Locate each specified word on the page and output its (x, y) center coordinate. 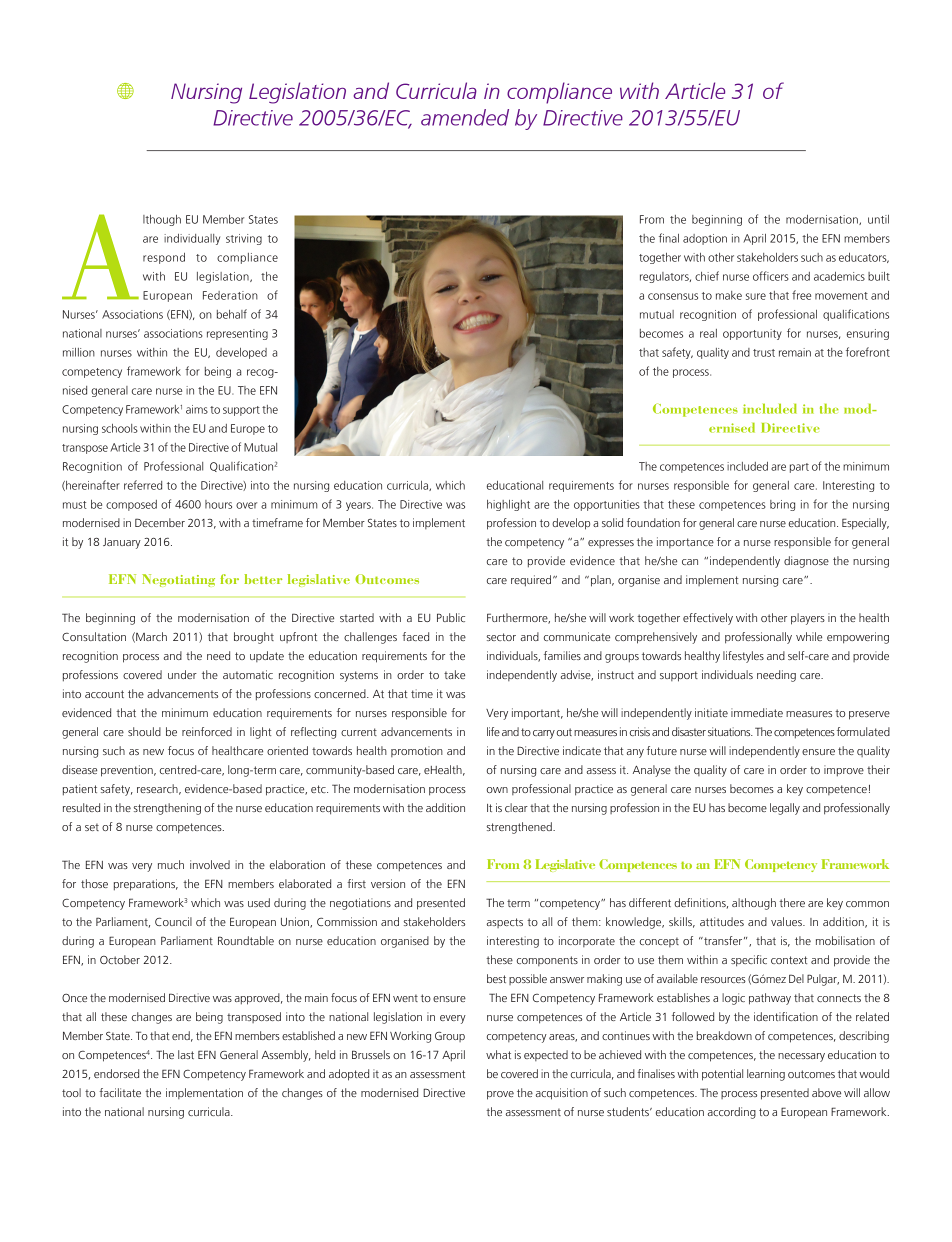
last (186, 1054)
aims (197, 409)
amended (465, 117)
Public (451, 617)
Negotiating (178, 580)
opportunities (607, 505)
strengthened (520, 828)
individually (192, 239)
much (171, 864)
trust (764, 353)
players (808, 619)
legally (785, 809)
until (878, 219)
